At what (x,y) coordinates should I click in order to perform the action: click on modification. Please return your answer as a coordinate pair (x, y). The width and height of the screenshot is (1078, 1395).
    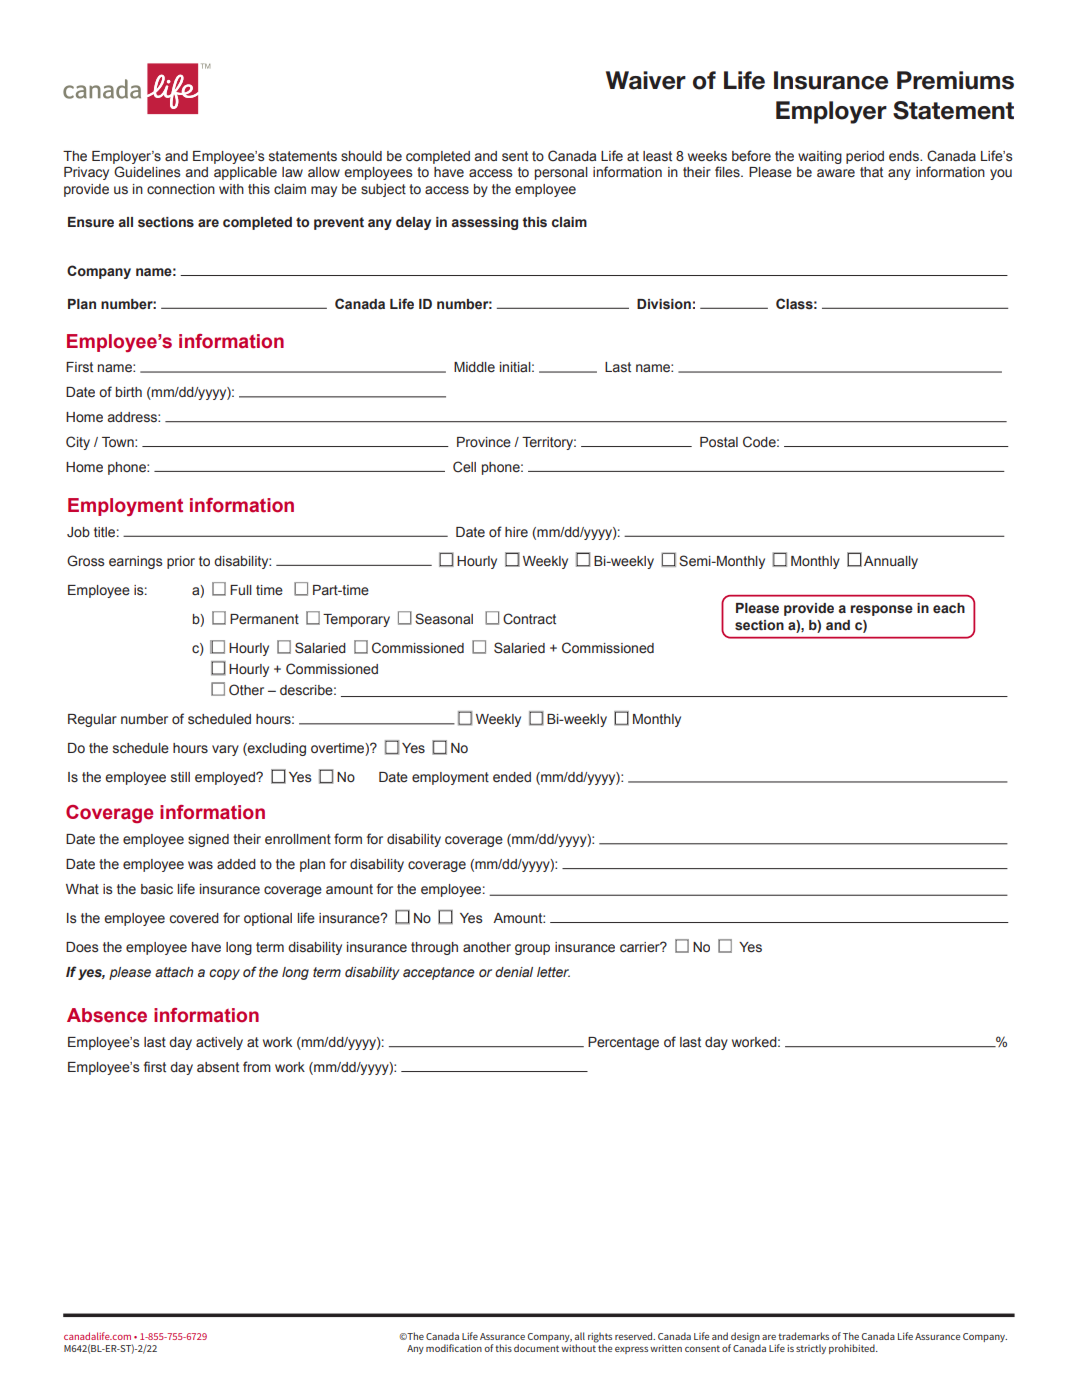
    Looking at the image, I should click on (454, 1348).
